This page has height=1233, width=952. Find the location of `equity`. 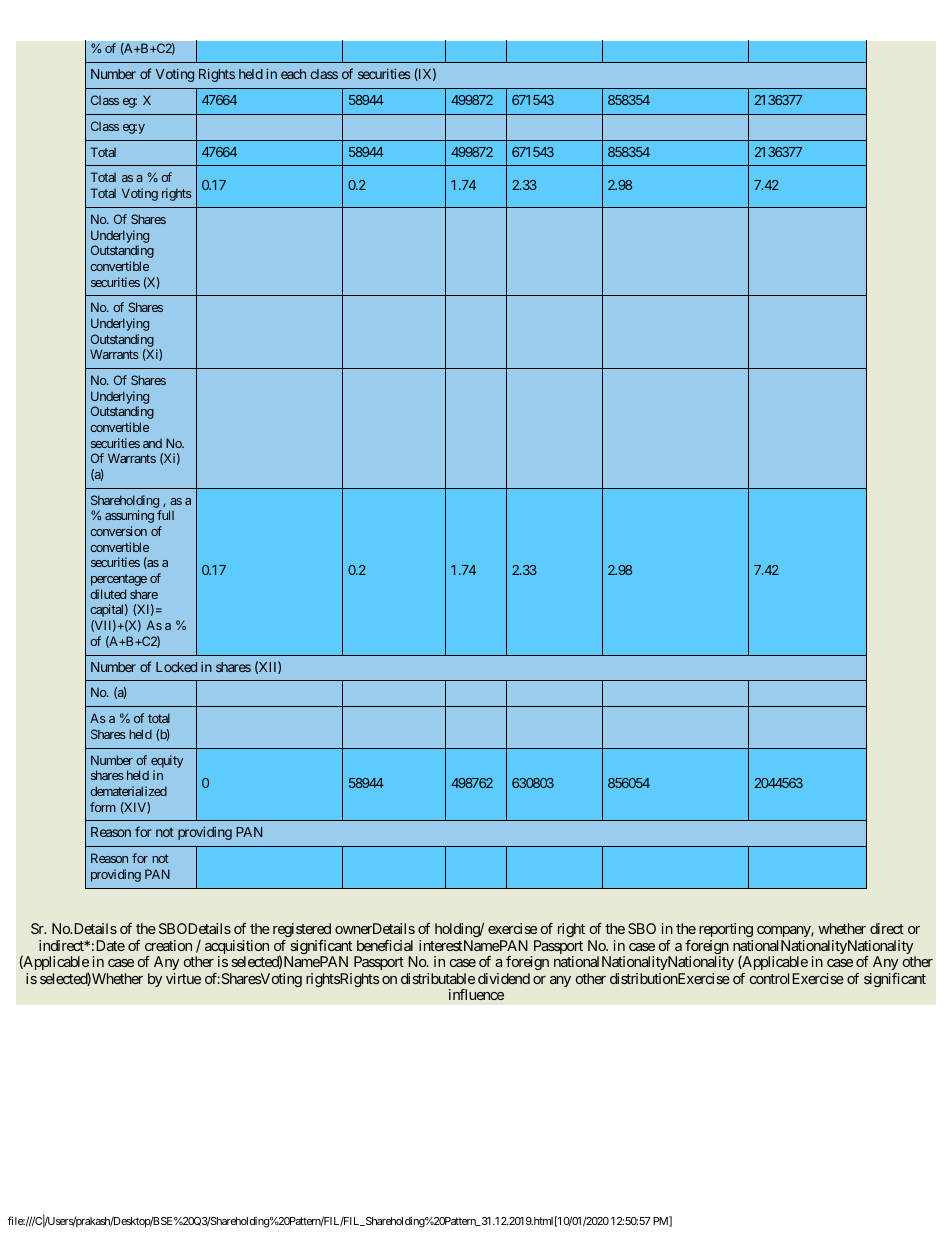

equity is located at coordinates (167, 761).
